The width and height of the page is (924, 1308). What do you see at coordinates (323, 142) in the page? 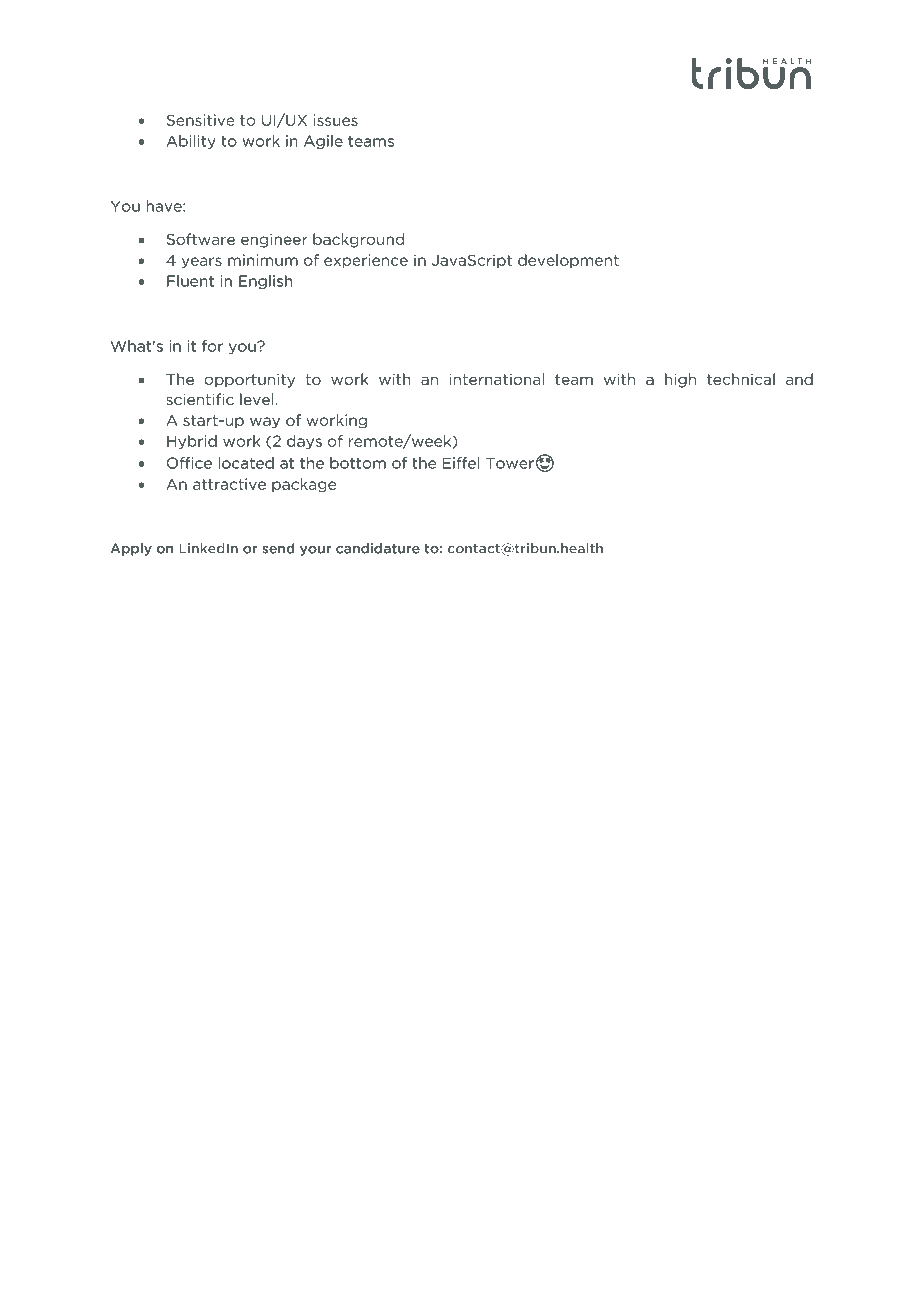
I see `Agile` at bounding box center [323, 142].
